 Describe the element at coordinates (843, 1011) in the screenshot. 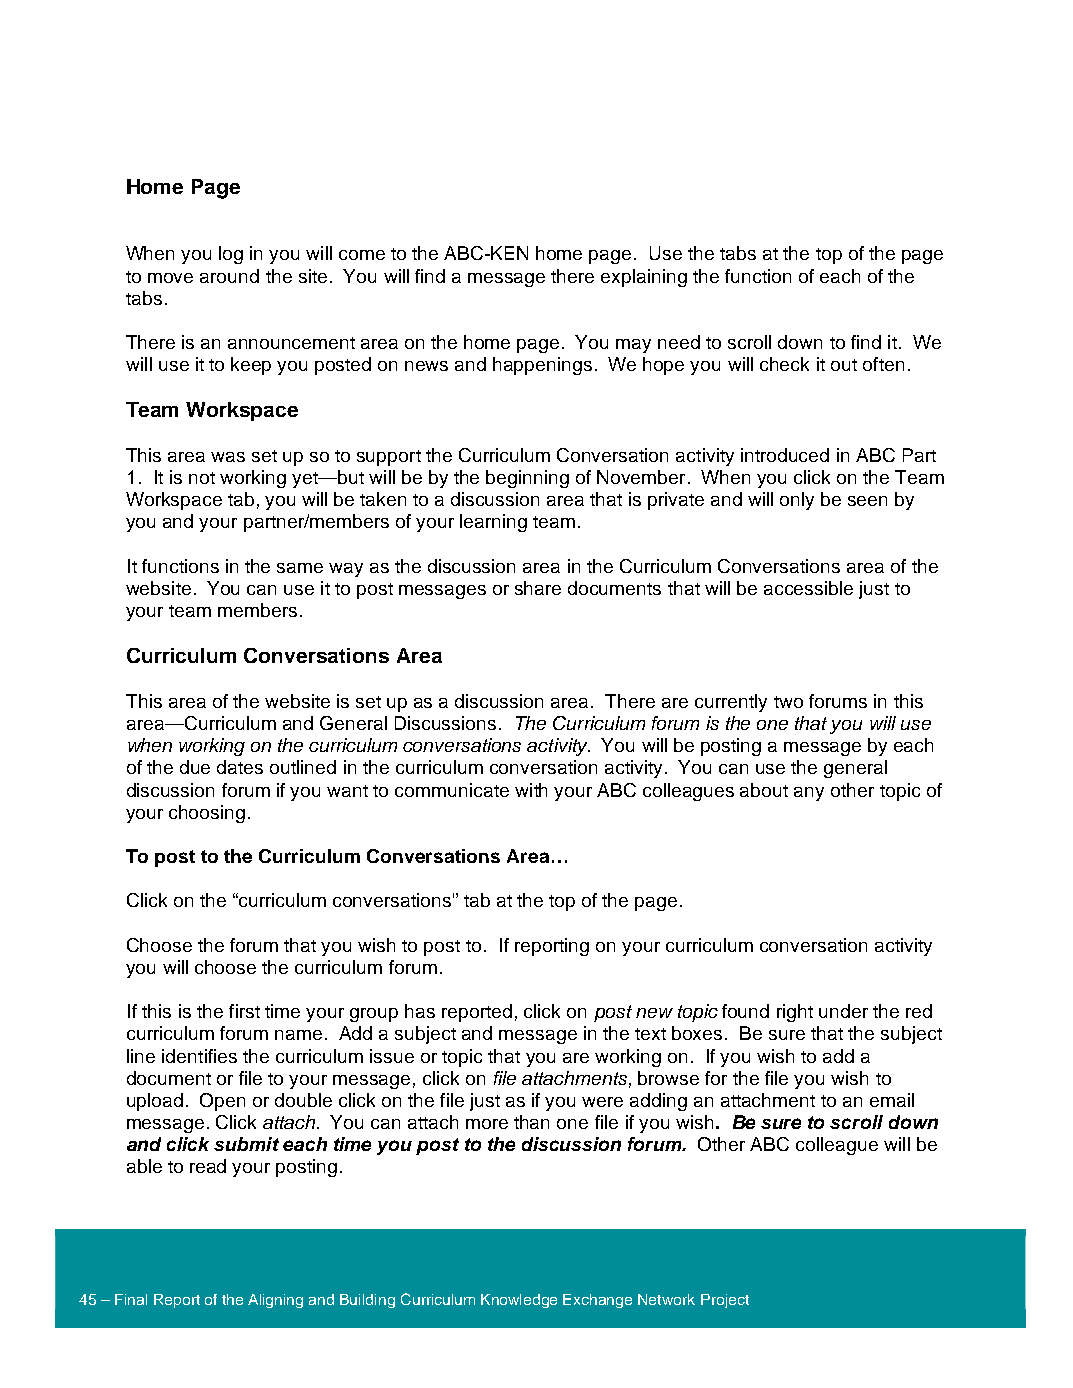

I see `under` at that location.
